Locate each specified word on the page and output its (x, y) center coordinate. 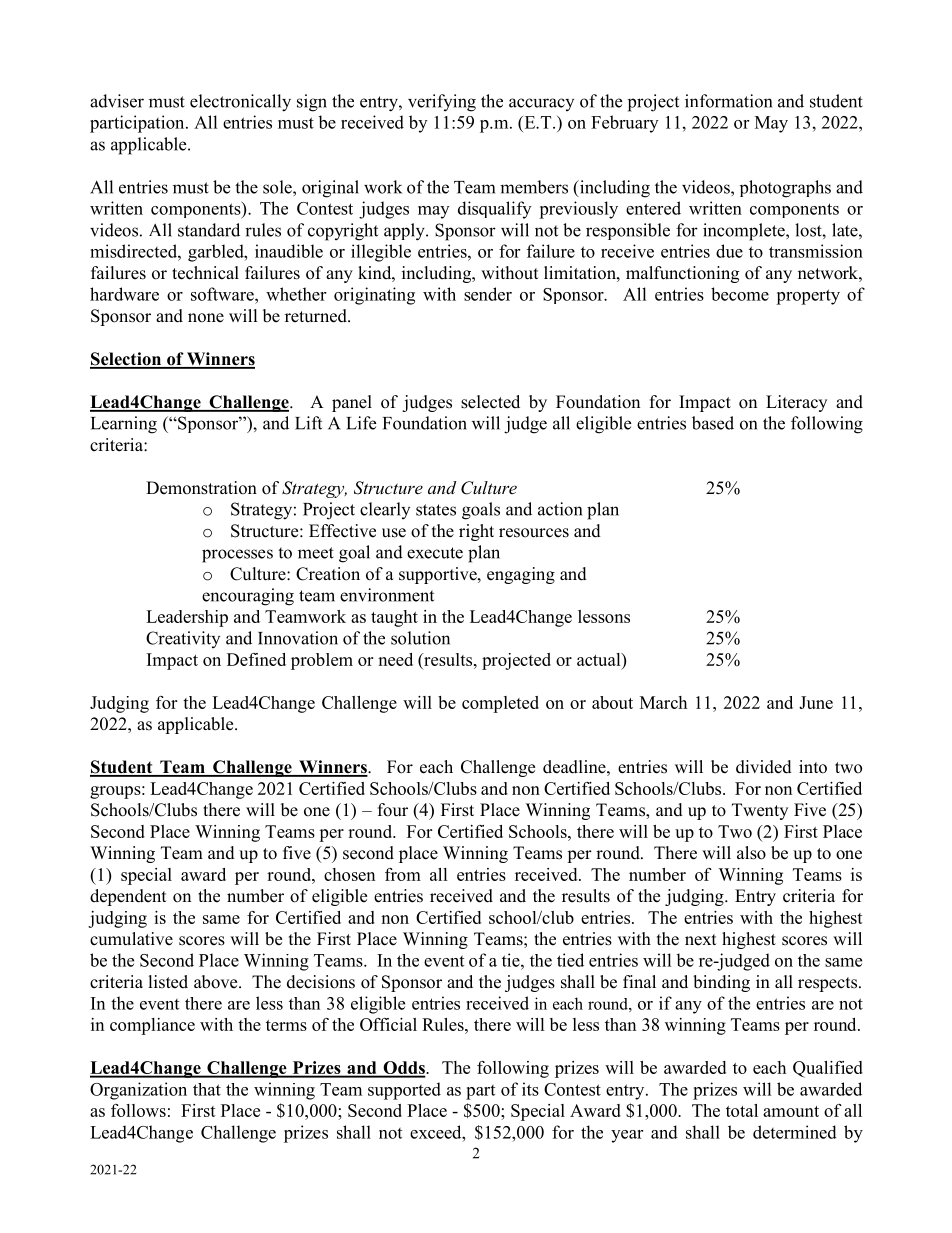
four (393, 810)
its (530, 1089)
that (207, 1089)
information (728, 101)
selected (490, 402)
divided (764, 767)
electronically (240, 103)
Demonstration (201, 488)
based (713, 423)
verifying (442, 103)
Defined (256, 659)
